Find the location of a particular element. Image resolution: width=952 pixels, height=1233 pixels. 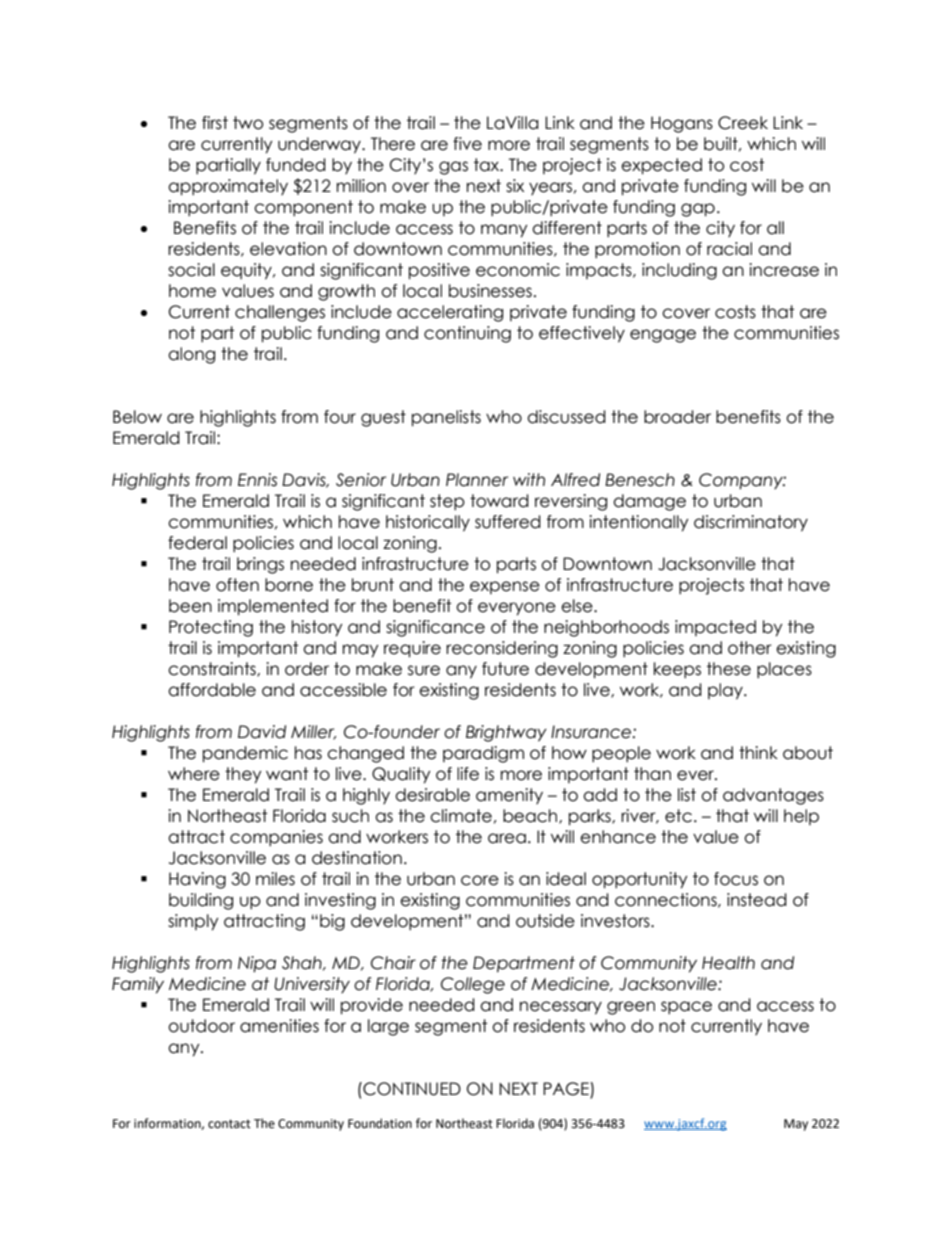

impacted is located at coordinates (715, 628).
